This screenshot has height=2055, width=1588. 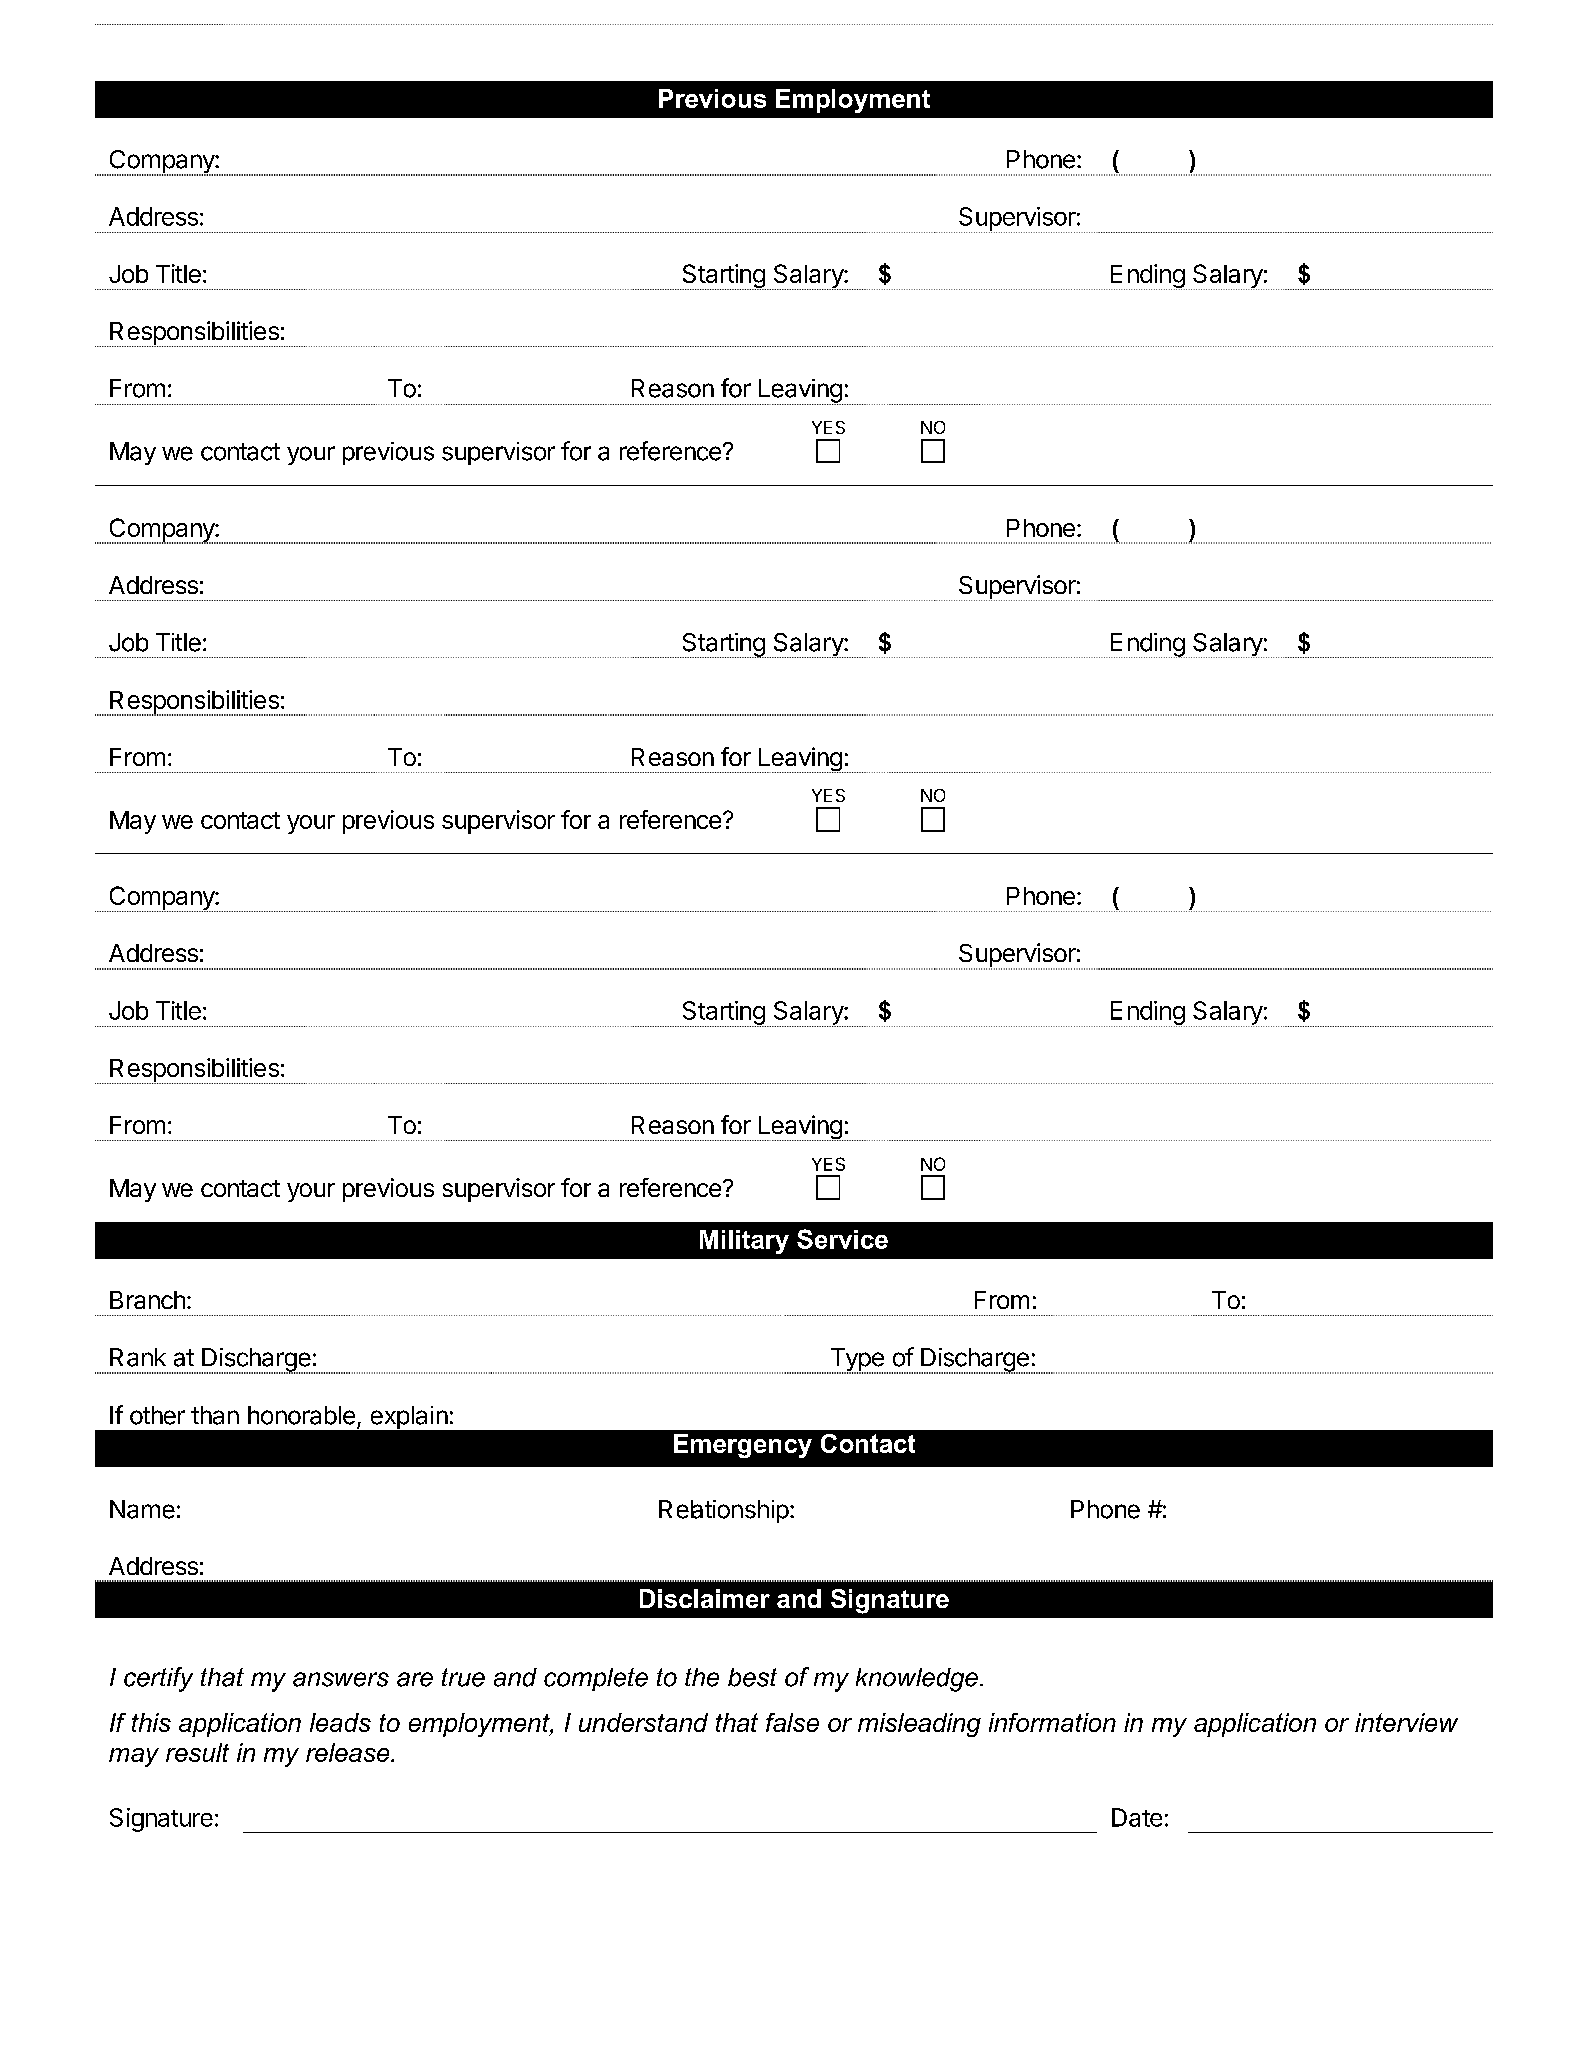 I want to click on Military, so click(x=744, y=1242).
